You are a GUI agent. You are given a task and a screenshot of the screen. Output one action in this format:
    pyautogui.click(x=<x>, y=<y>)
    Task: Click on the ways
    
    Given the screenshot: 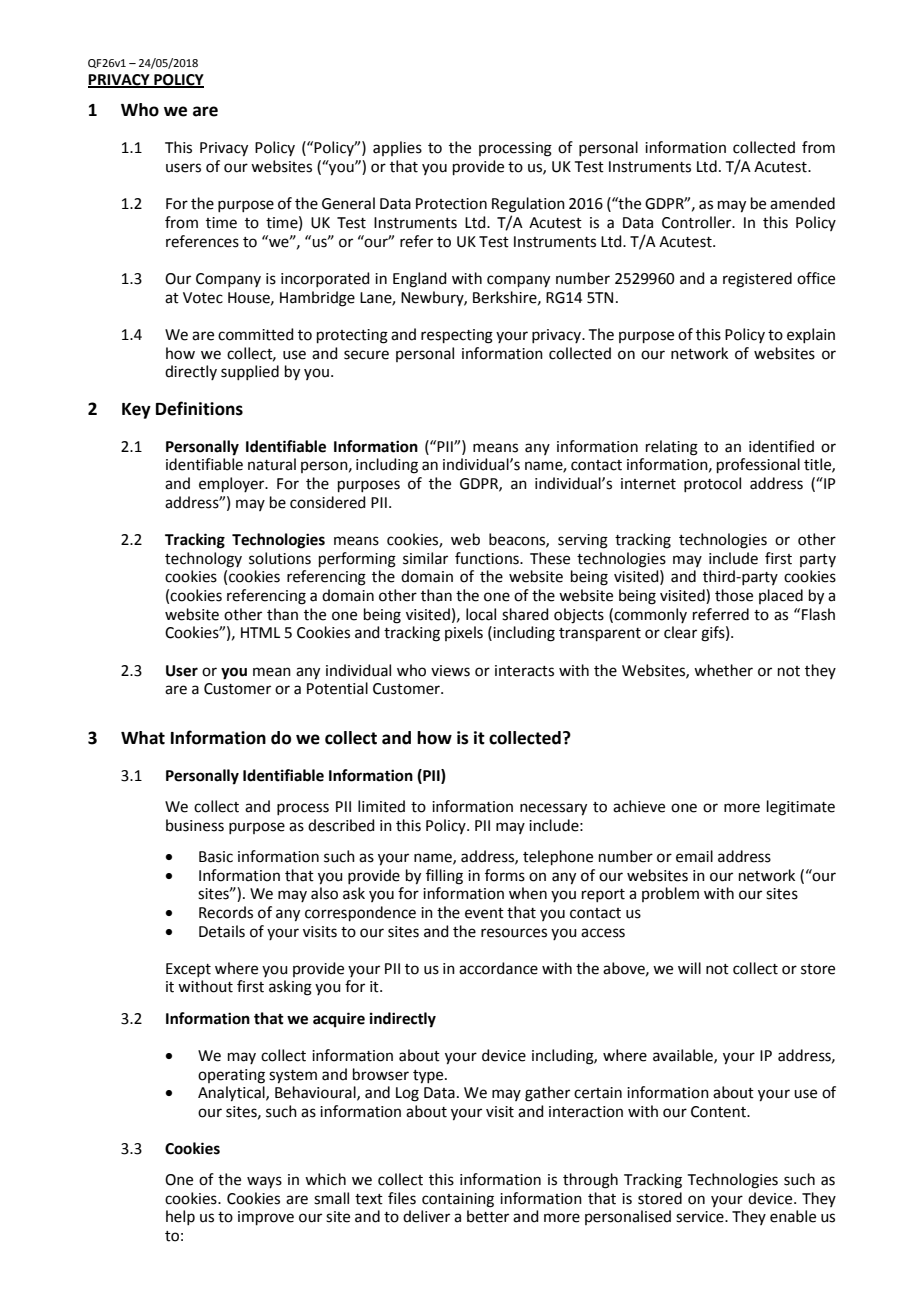 What is the action you would take?
    pyautogui.click(x=264, y=1182)
